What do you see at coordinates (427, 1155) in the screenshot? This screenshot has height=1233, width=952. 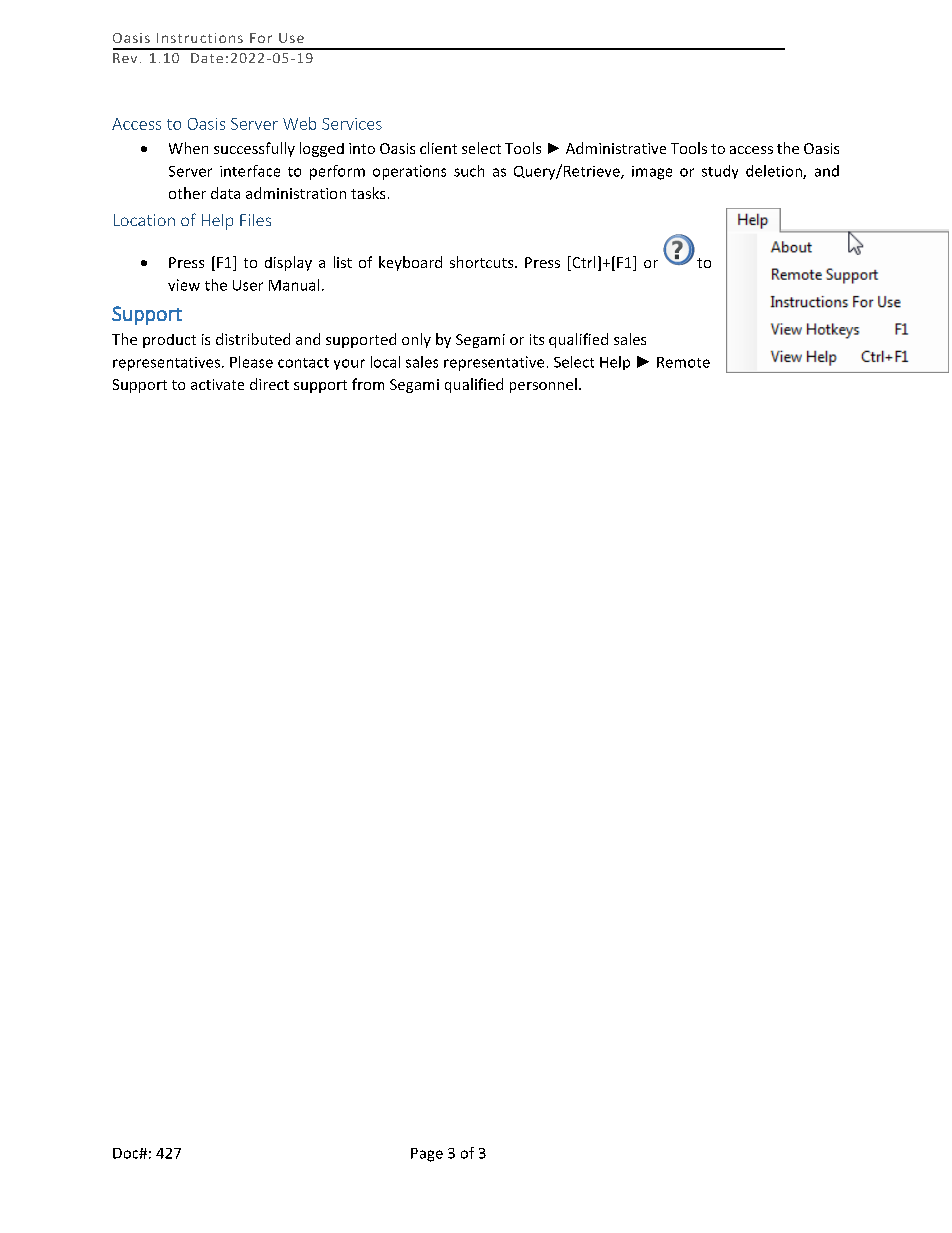 I see `Page` at bounding box center [427, 1155].
